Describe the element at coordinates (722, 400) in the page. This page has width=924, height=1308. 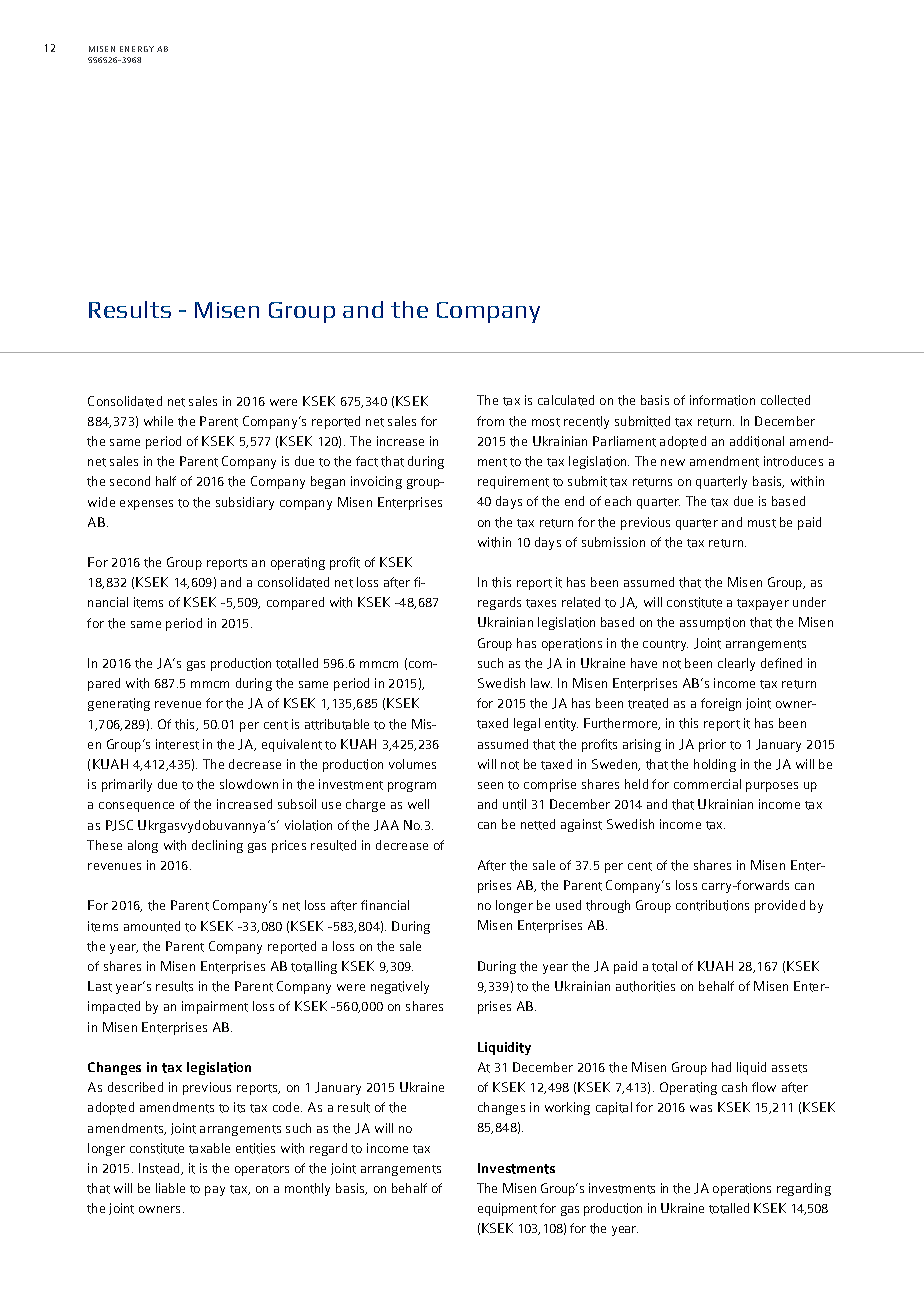
I see `information` at that location.
